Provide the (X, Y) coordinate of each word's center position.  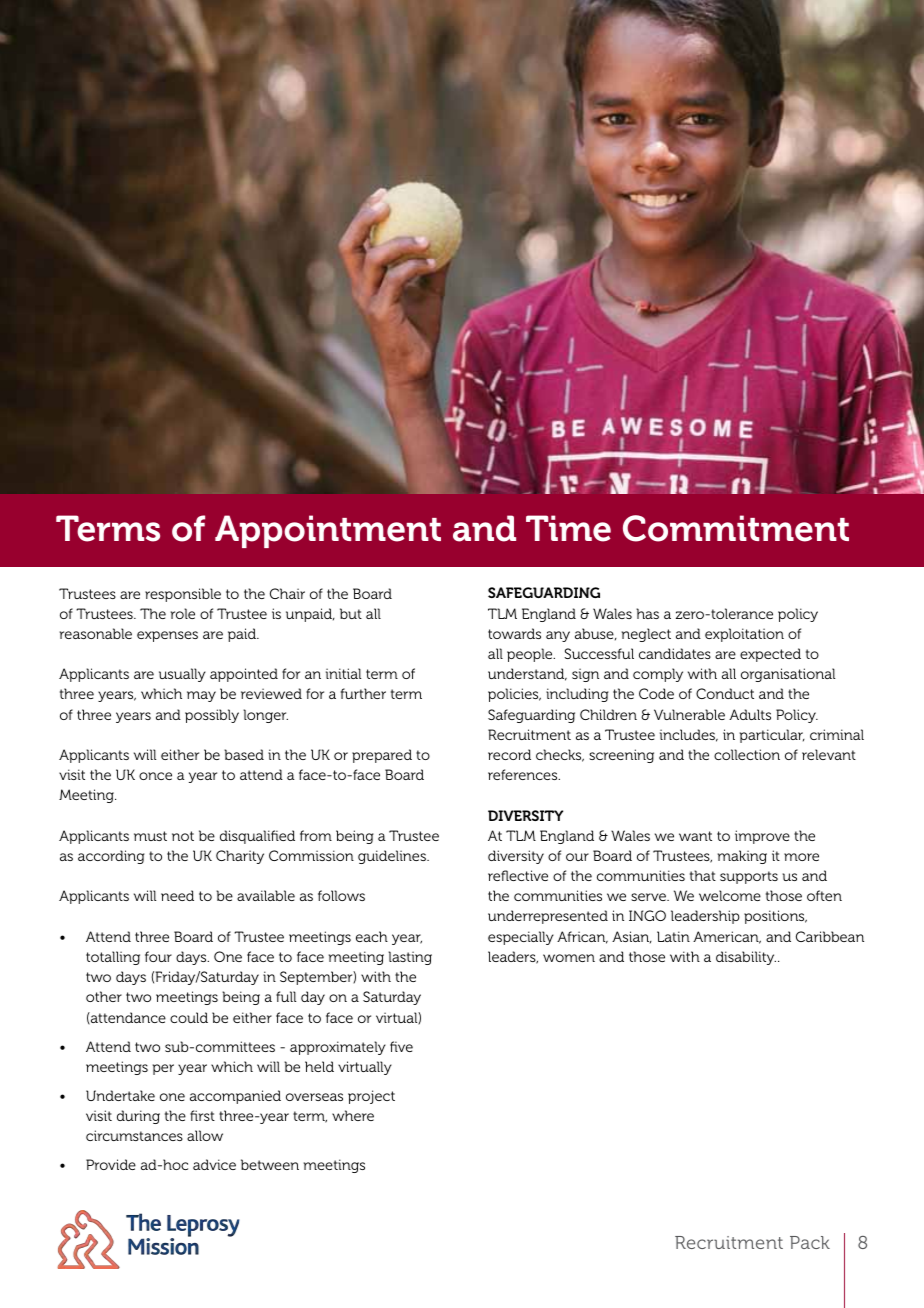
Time (568, 528)
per (163, 1069)
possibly (212, 716)
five (401, 1046)
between (270, 1164)
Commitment (736, 528)
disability (746, 958)
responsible (183, 595)
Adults (750, 714)
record (509, 754)
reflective (518, 875)
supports (749, 877)
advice (214, 1164)
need (177, 895)
